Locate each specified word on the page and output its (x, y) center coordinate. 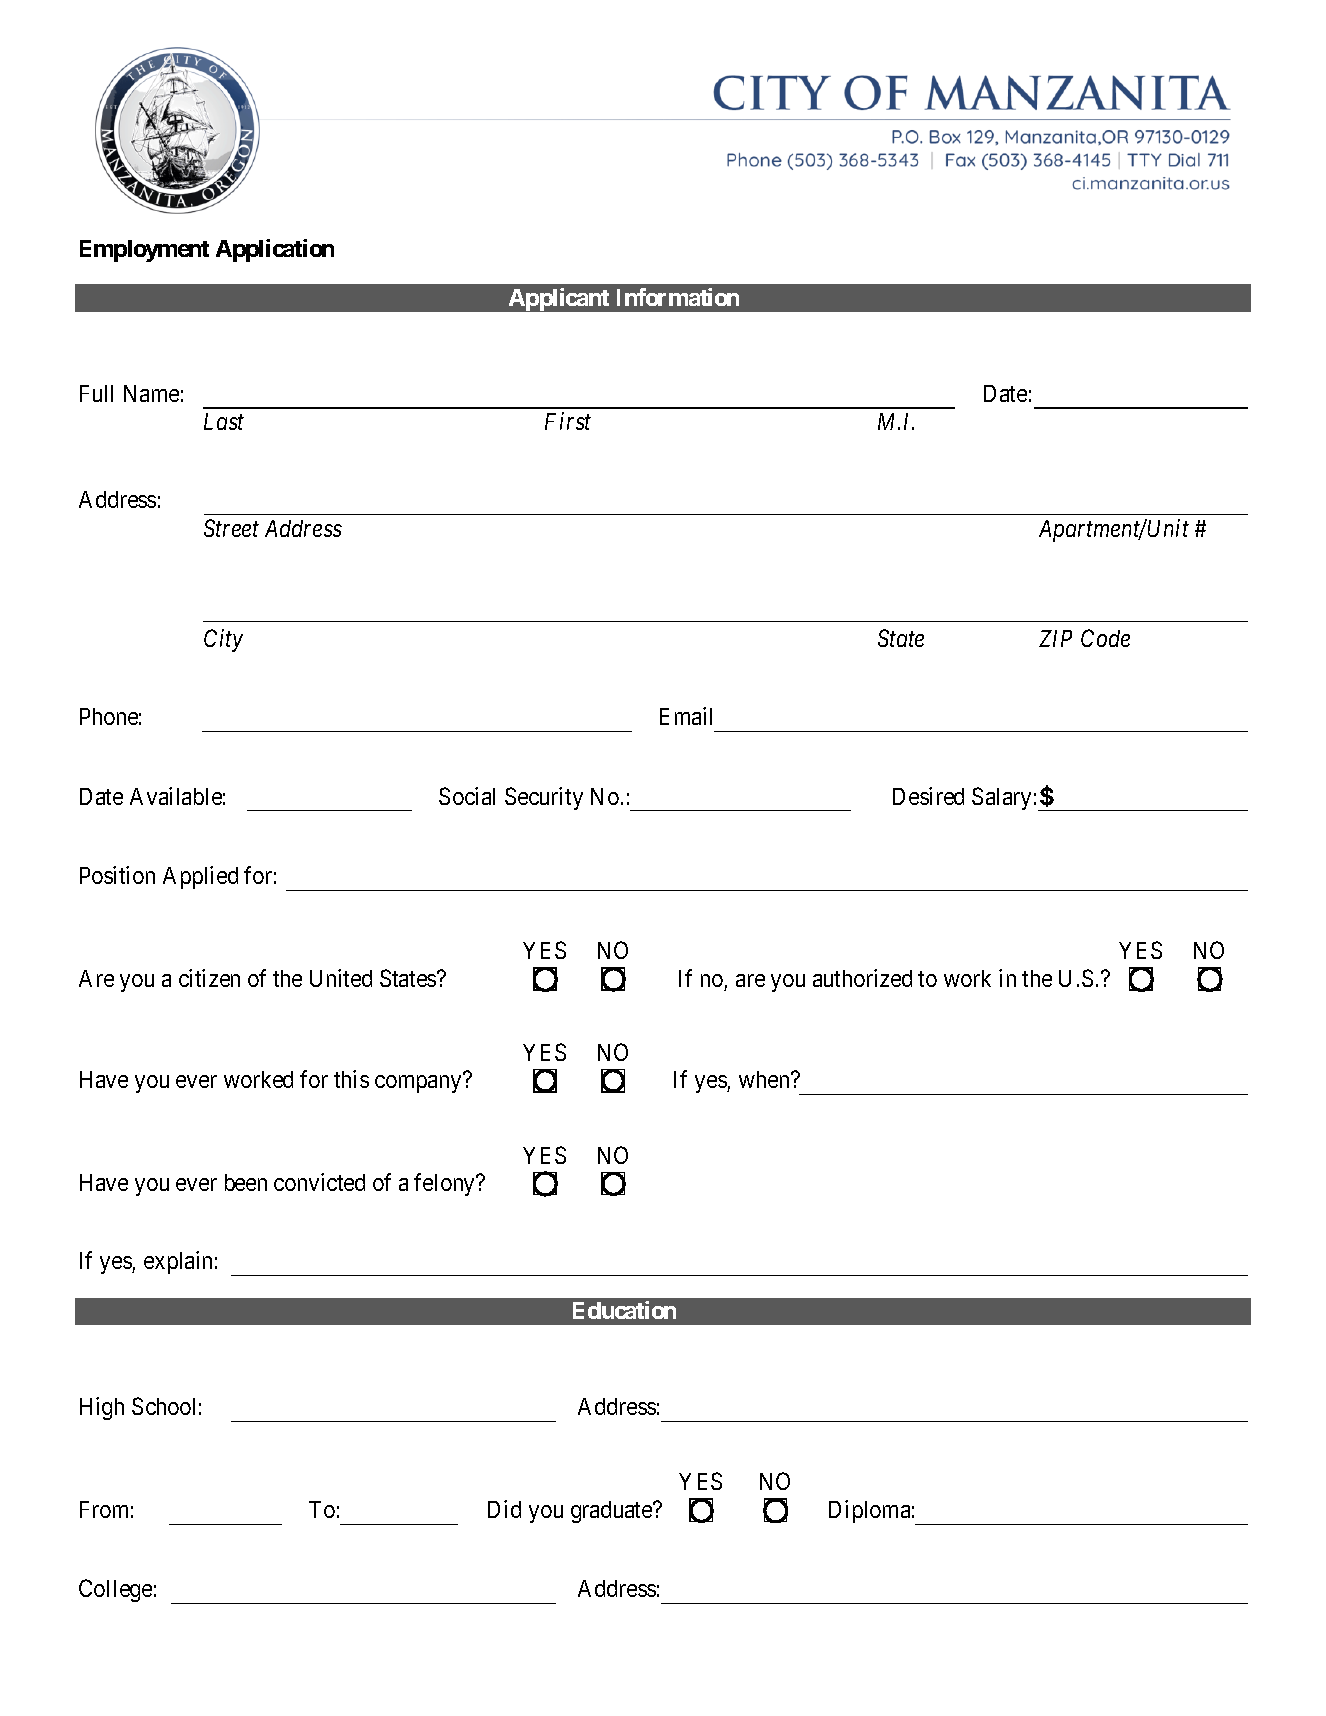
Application (275, 250)
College (115, 1590)
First (568, 421)
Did (504, 1509)
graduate (612, 1512)
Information (678, 297)
